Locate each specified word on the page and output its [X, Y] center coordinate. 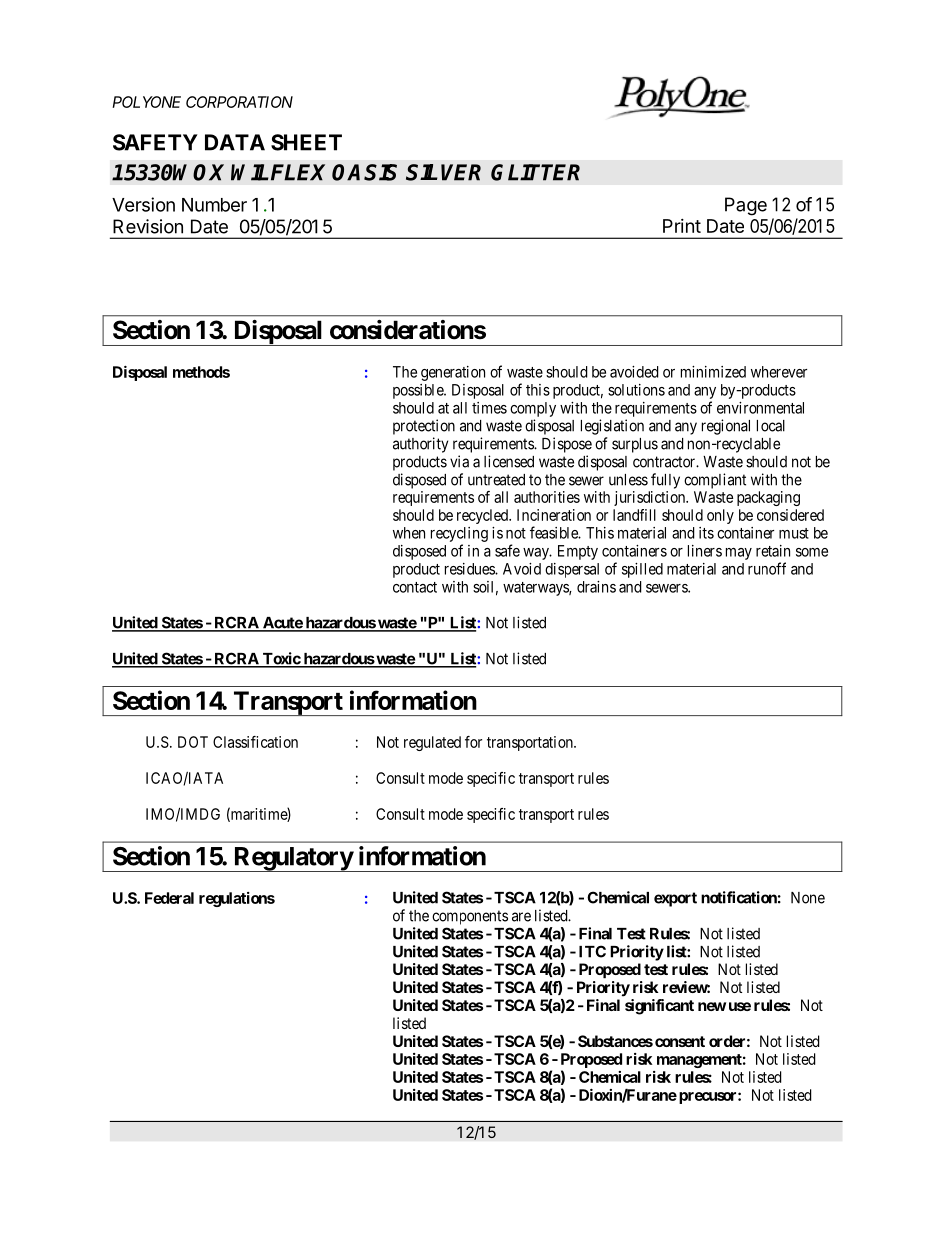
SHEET [306, 142]
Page [746, 206]
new [712, 1006]
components [470, 917]
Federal [169, 898]
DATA [235, 142]
